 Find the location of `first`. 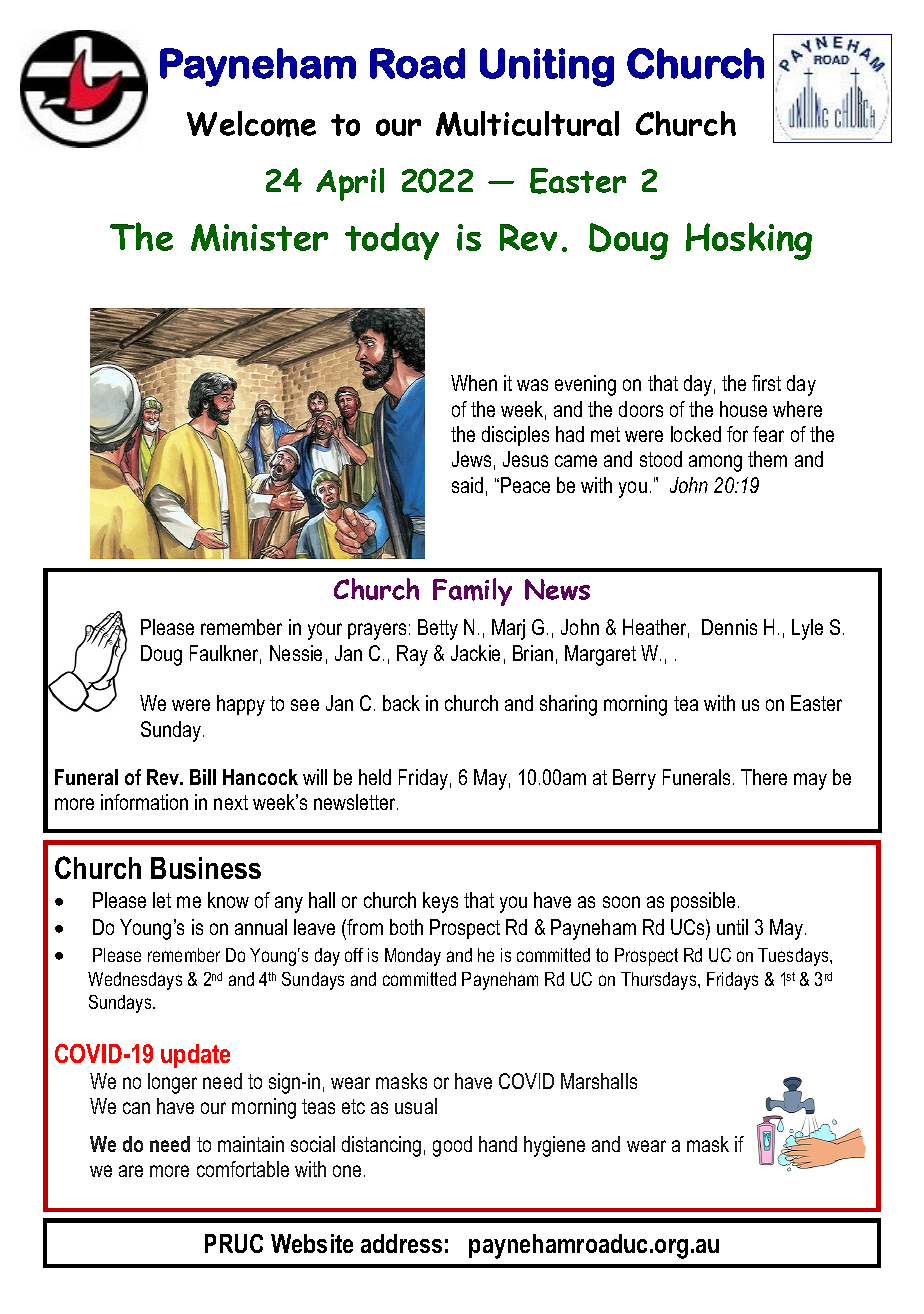

first is located at coordinates (766, 383).
